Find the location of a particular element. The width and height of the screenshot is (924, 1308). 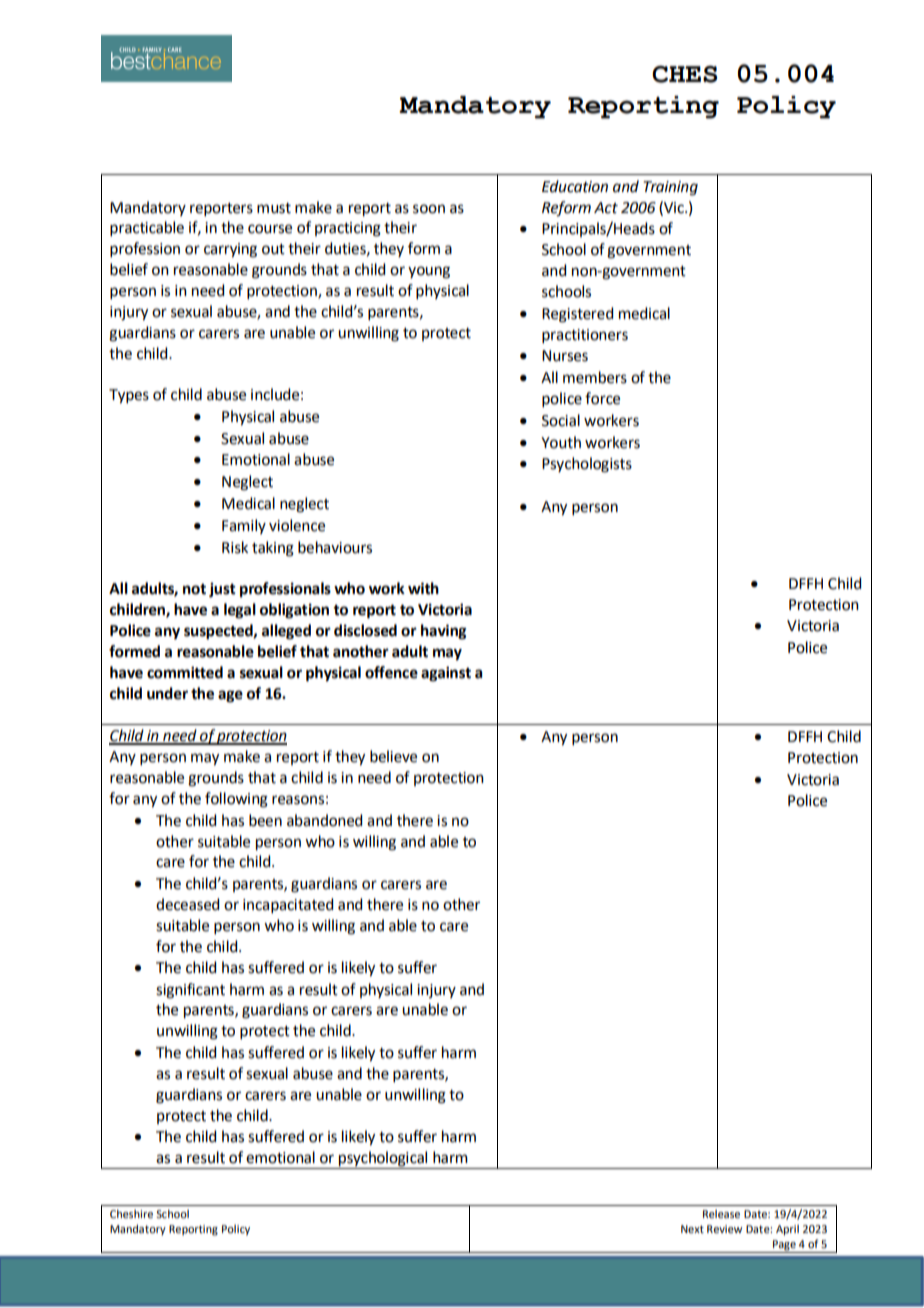

Psychologists is located at coordinates (587, 465).
